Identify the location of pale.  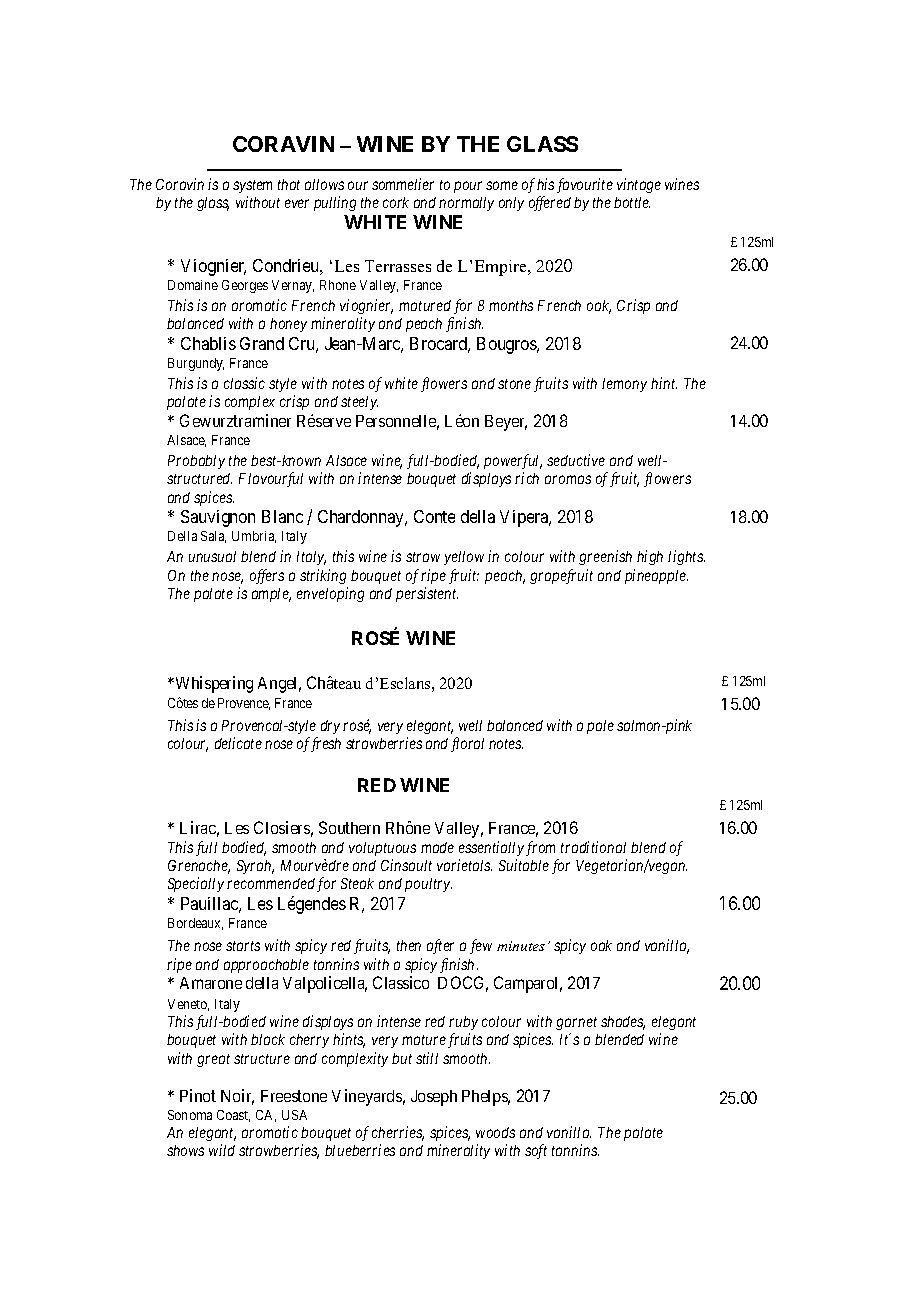
(600, 727).
